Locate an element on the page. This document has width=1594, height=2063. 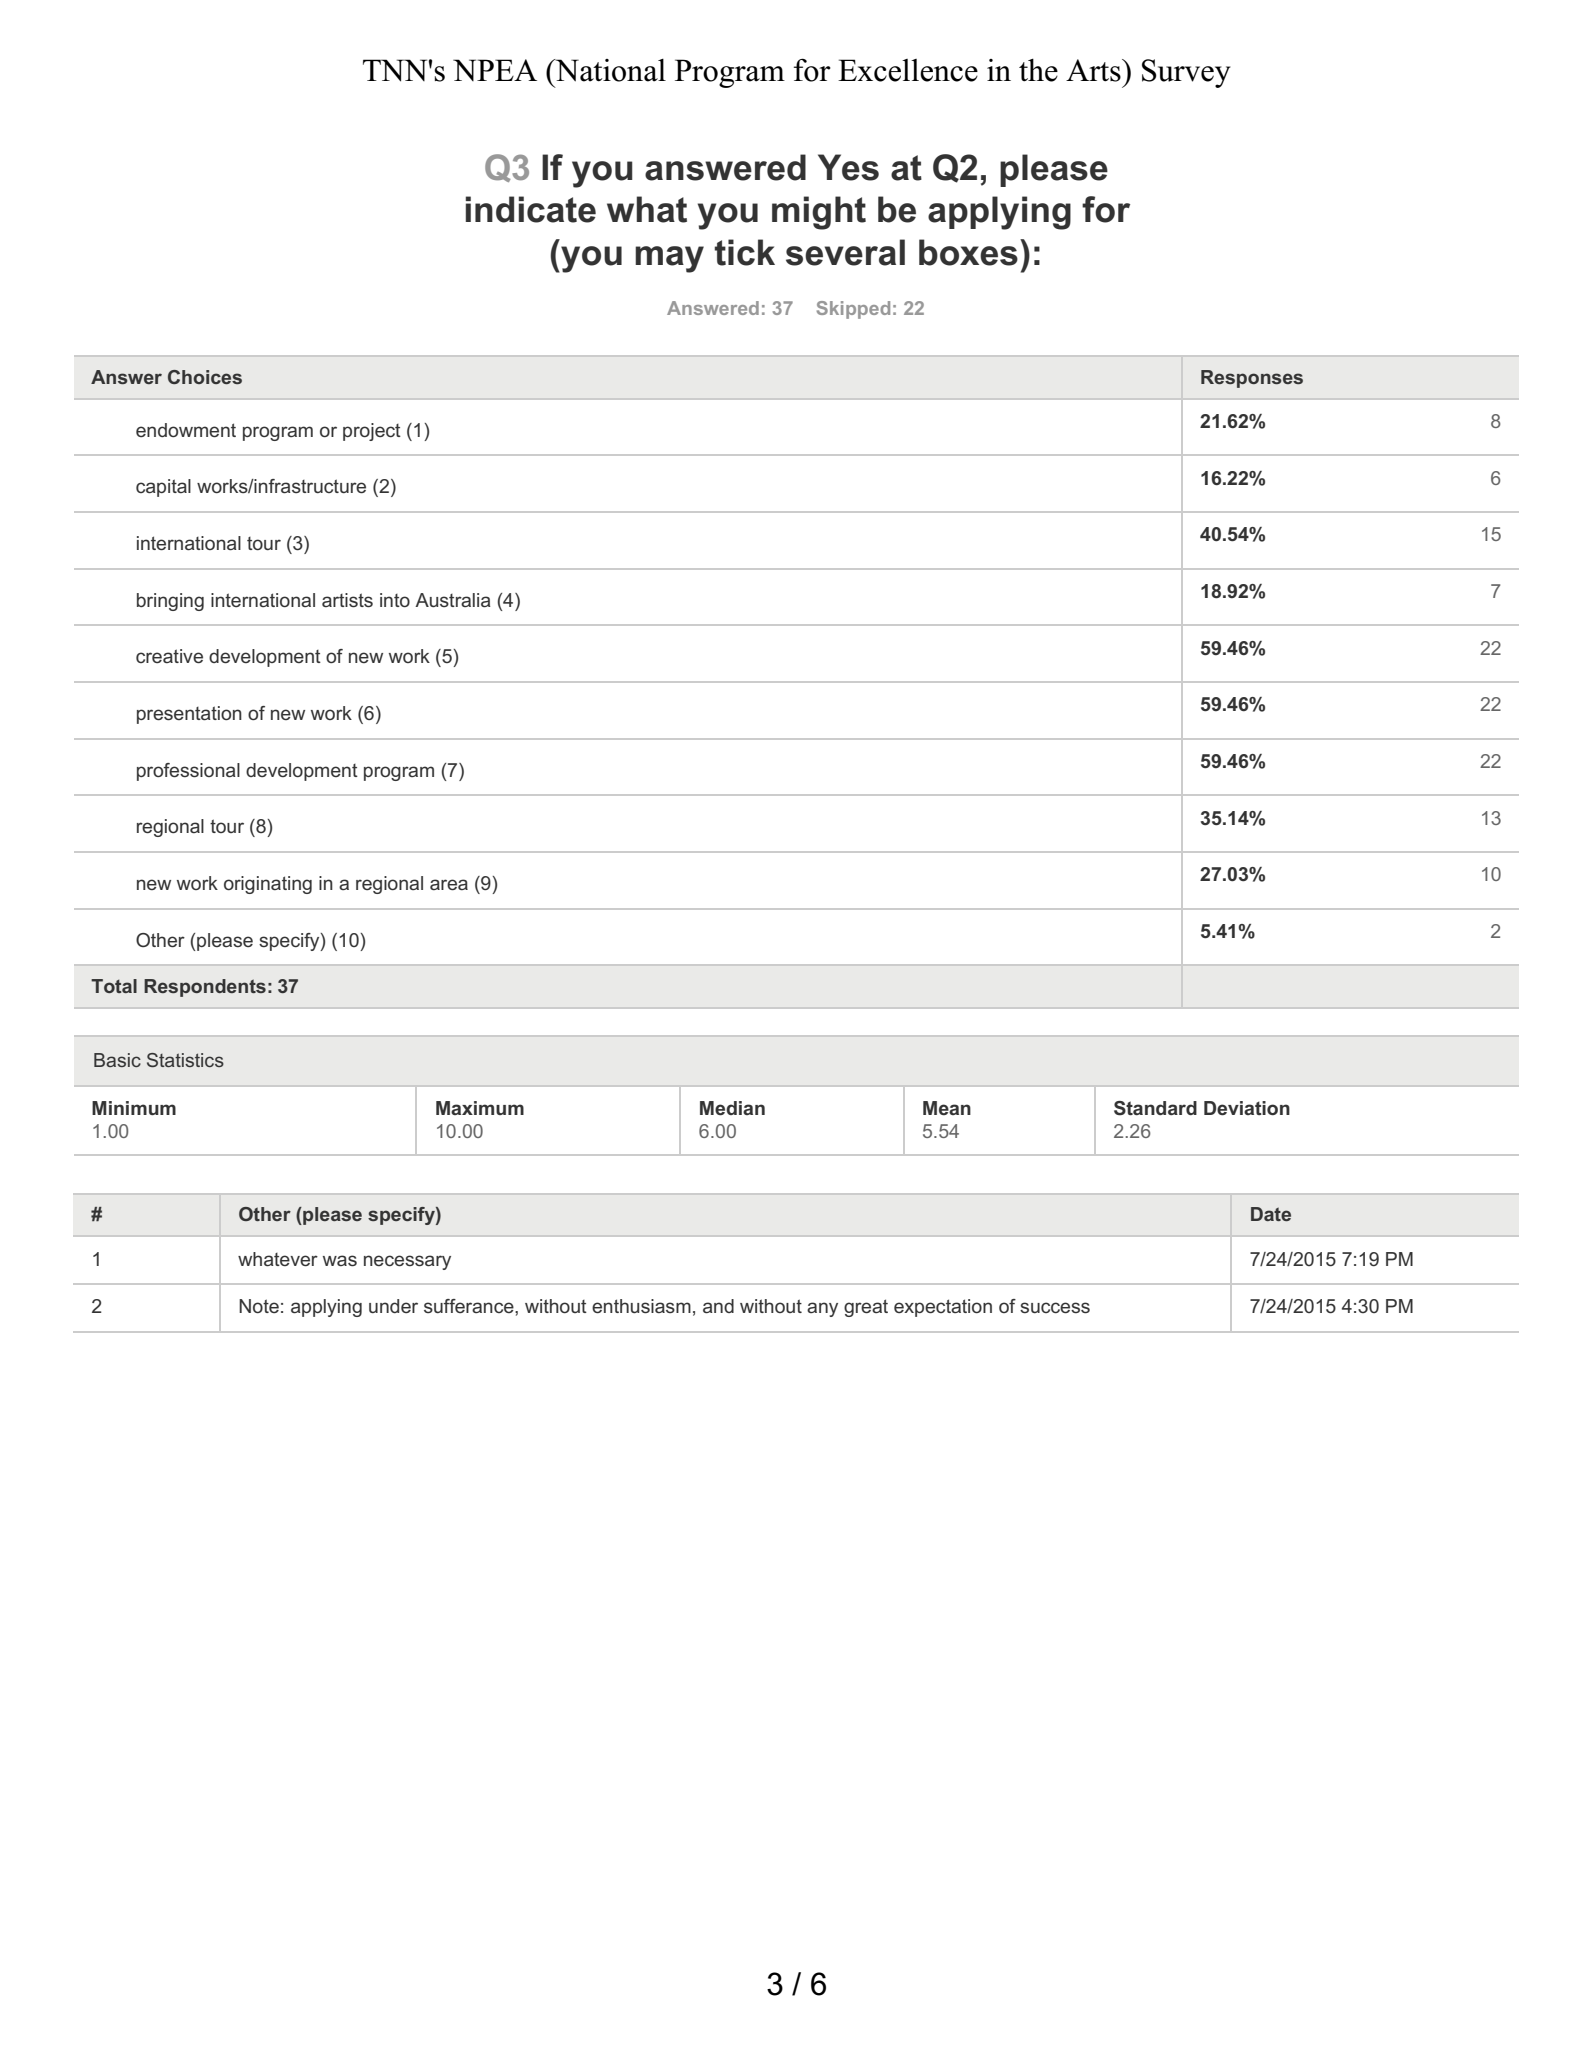
Australia is located at coordinates (453, 600).
